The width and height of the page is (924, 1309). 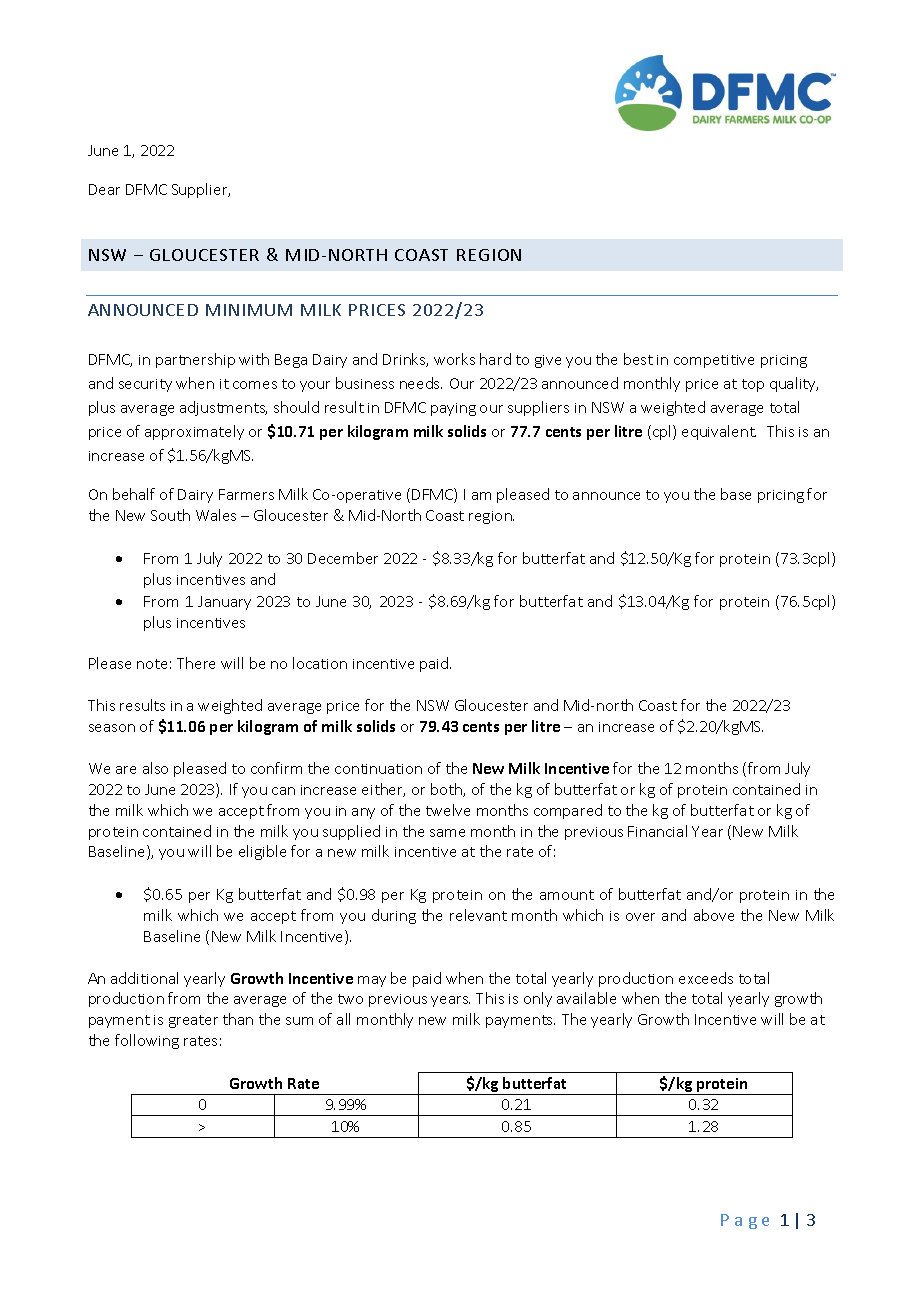 What do you see at coordinates (568, 811) in the page?
I see `compared` at bounding box center [568, 811].
